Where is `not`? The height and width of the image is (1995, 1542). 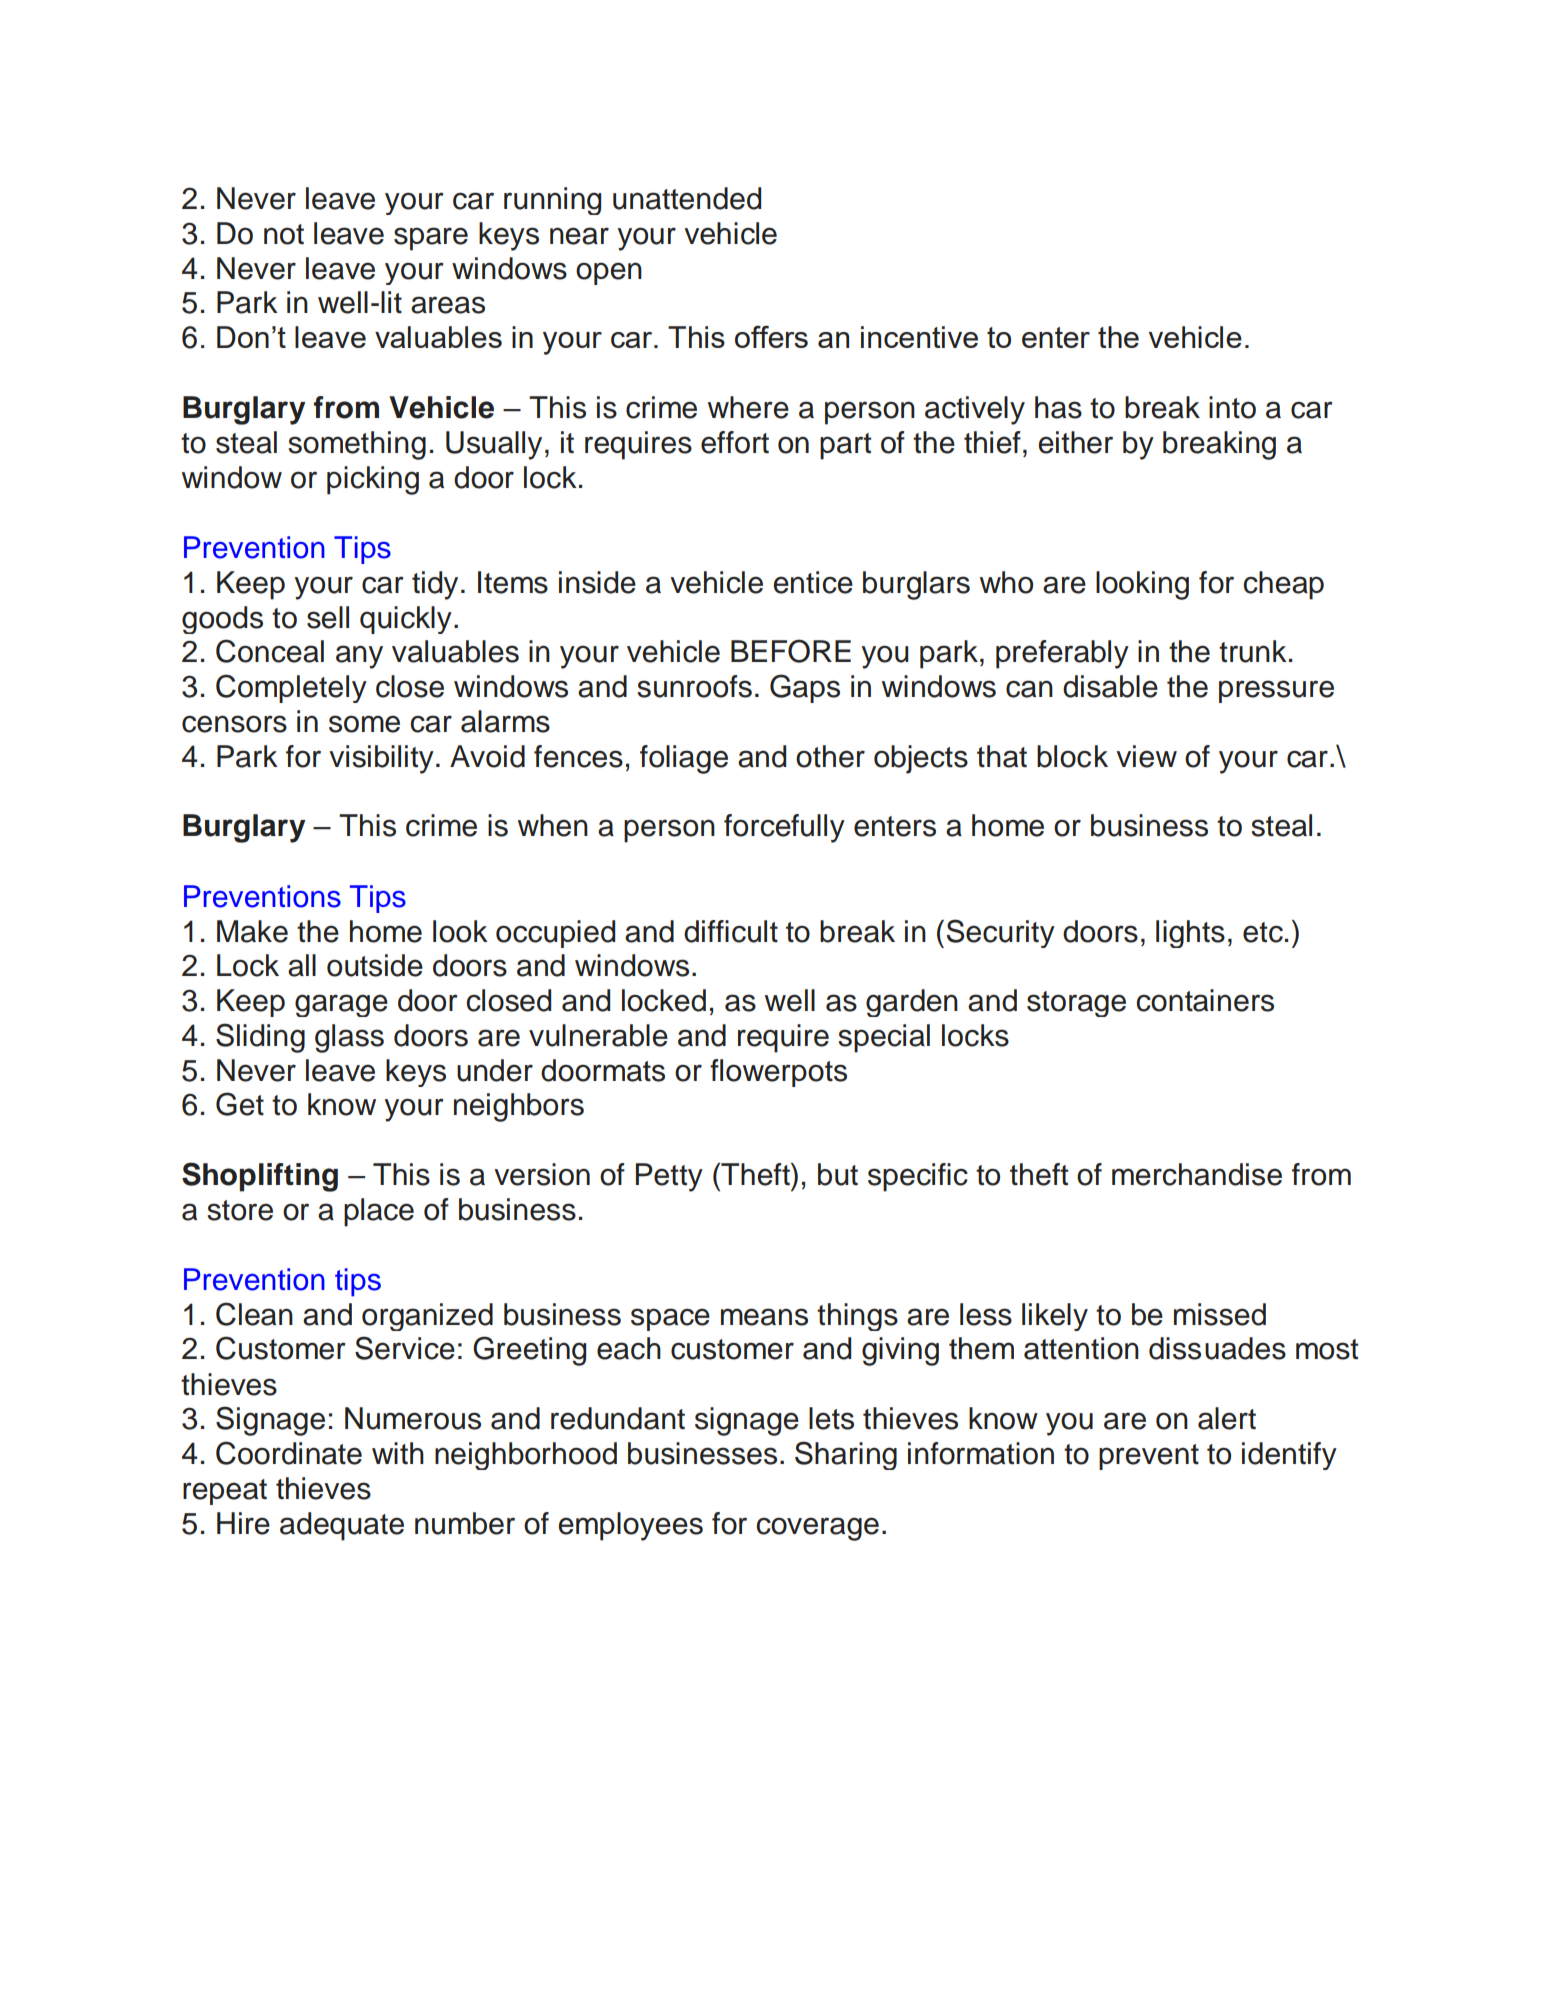 not is located at coordinates (284, 234).
